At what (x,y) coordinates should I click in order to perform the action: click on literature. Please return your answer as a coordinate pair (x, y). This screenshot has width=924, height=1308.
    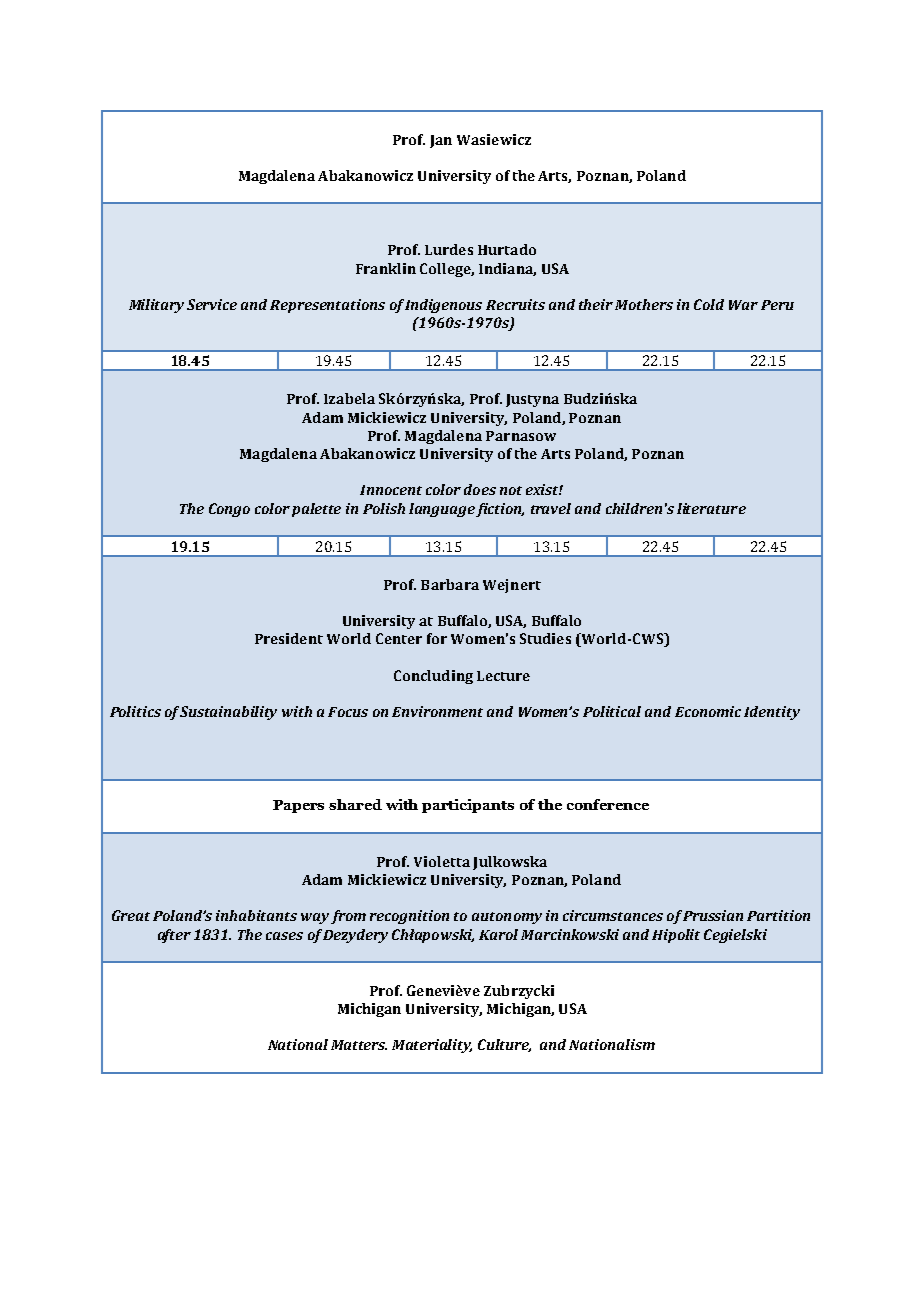
    Looking at the image, I should click on (711, 508).
